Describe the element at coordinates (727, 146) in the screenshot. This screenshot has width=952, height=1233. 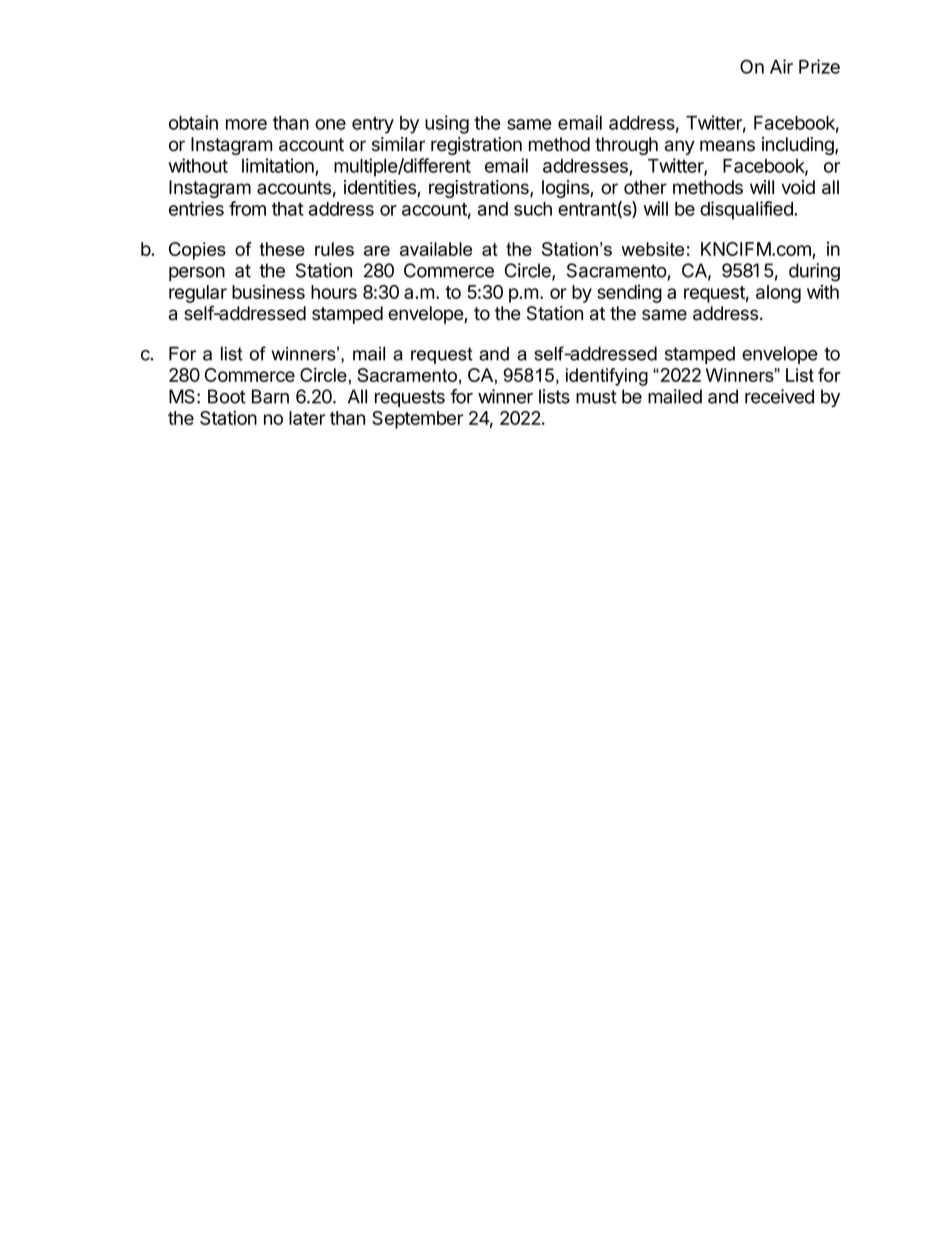
I see `means` at that location.
